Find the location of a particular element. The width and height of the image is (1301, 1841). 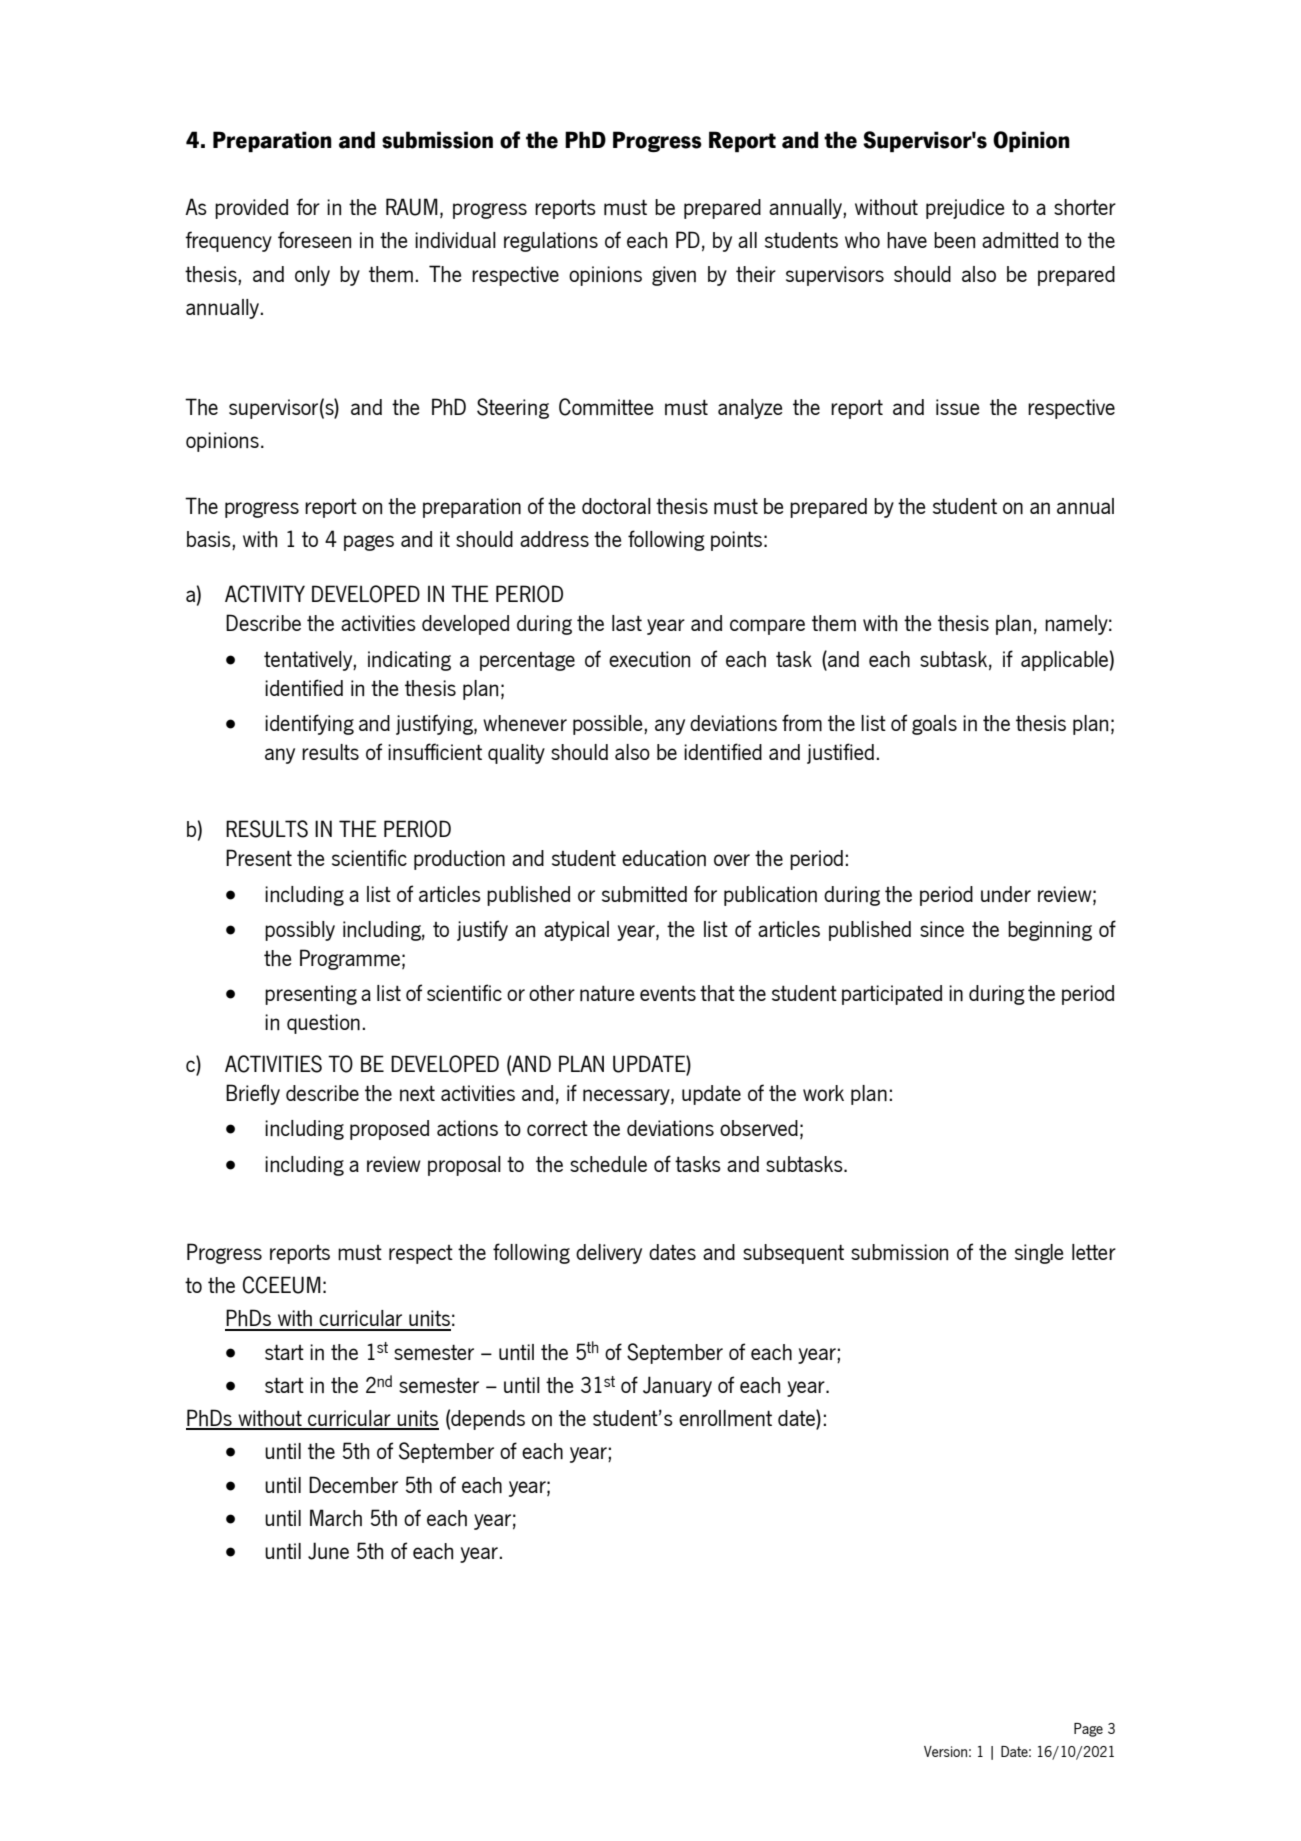

single is located at coordinates (1039, 1254).
